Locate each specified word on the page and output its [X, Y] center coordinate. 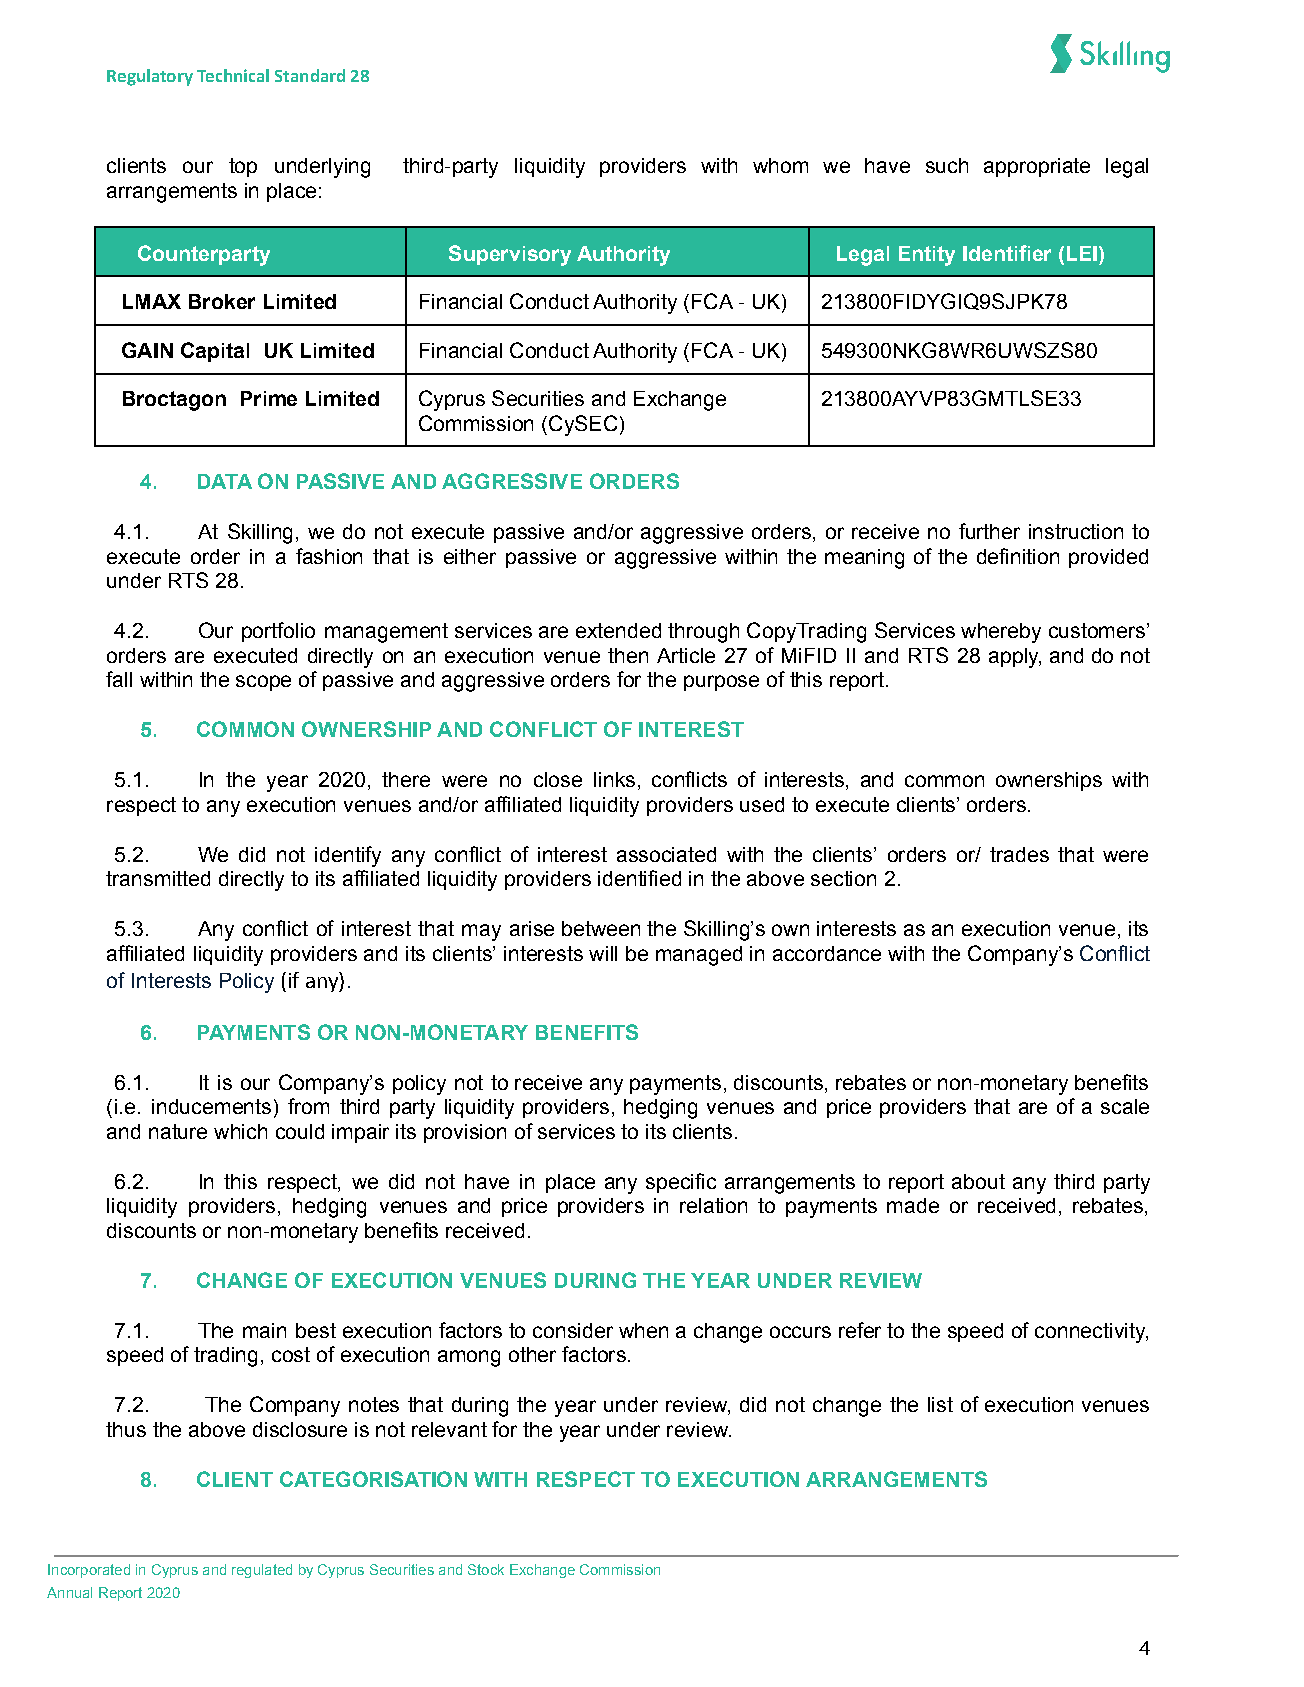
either [470, 556]
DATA [225, 481]
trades [1019, 854]
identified [639, 878]
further [989, 531]
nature [178, 1131]
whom [780, 165]
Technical [233, 75]
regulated [262, 1571]
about [978, 1181]
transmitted [158, 878]
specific [681, 1183]
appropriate [1037, 167]
